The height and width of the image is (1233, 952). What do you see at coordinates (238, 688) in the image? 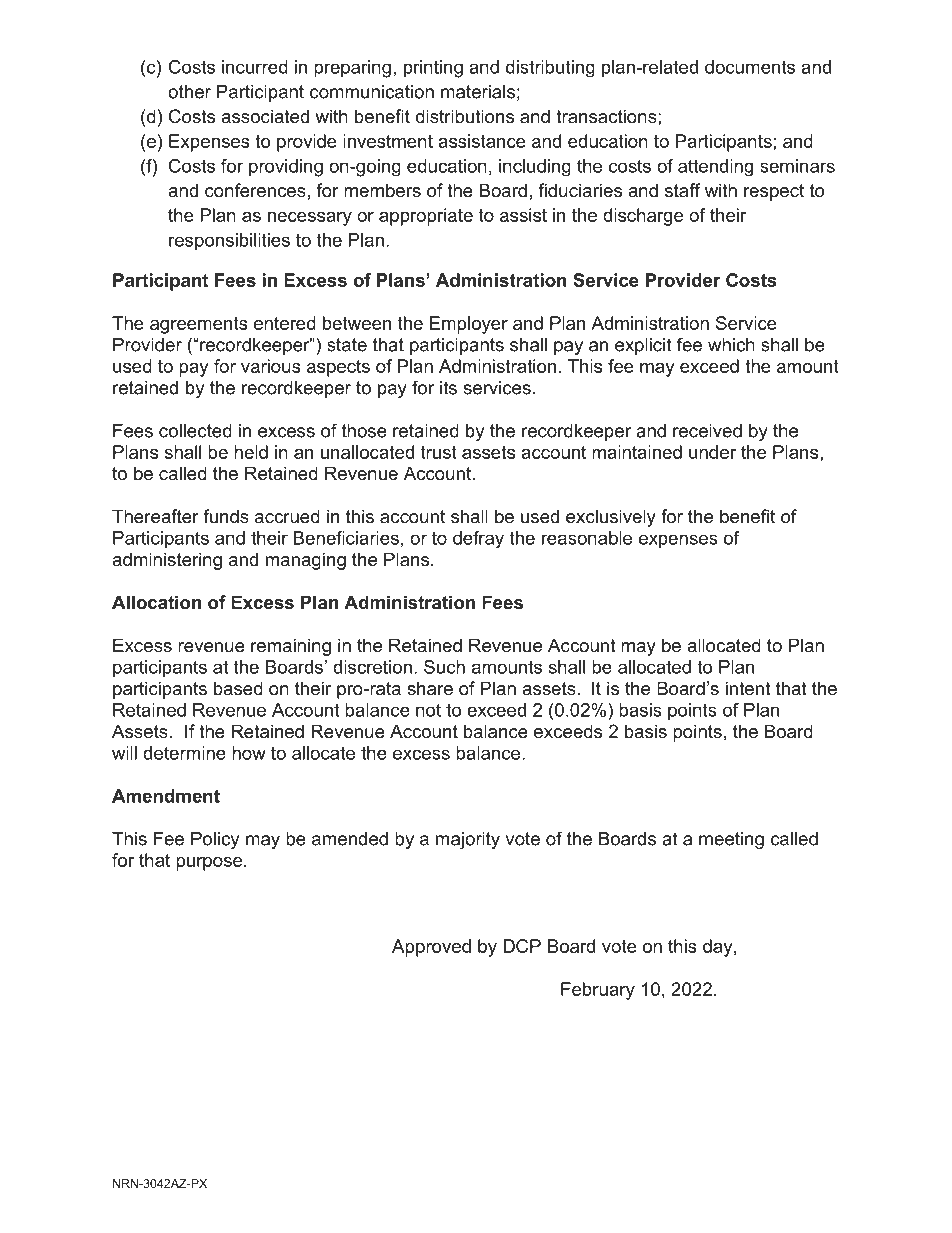
I see `based` at bounding box center [238, 688].
